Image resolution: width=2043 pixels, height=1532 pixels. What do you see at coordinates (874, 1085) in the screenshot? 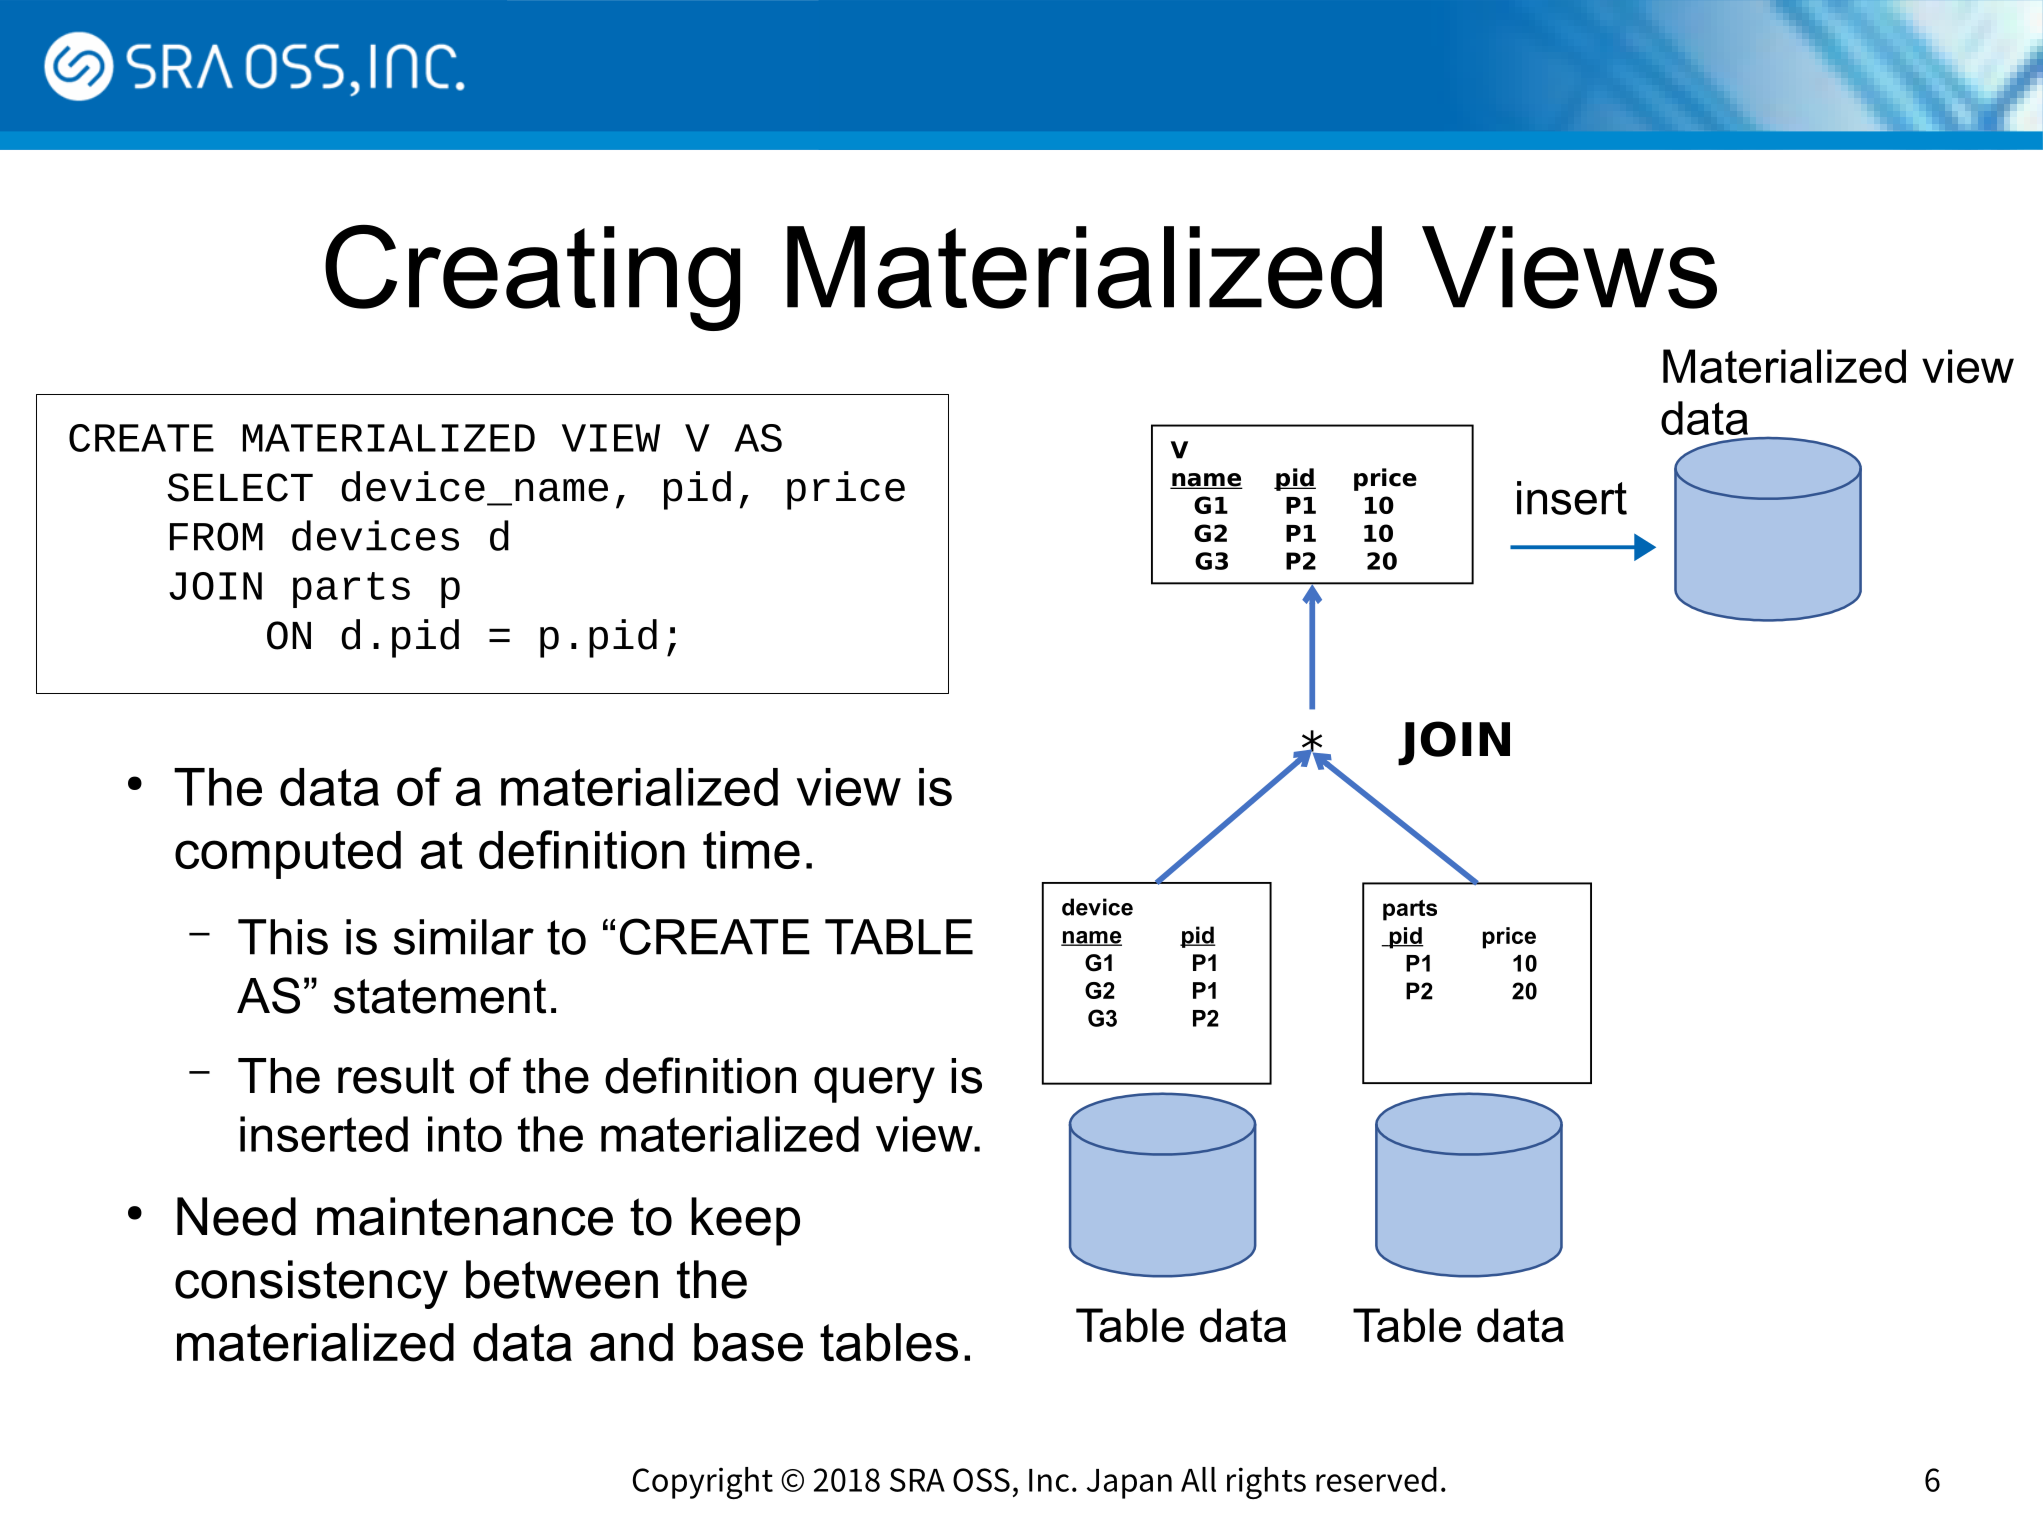
I see `query` at bounding box center [874, 1085].
